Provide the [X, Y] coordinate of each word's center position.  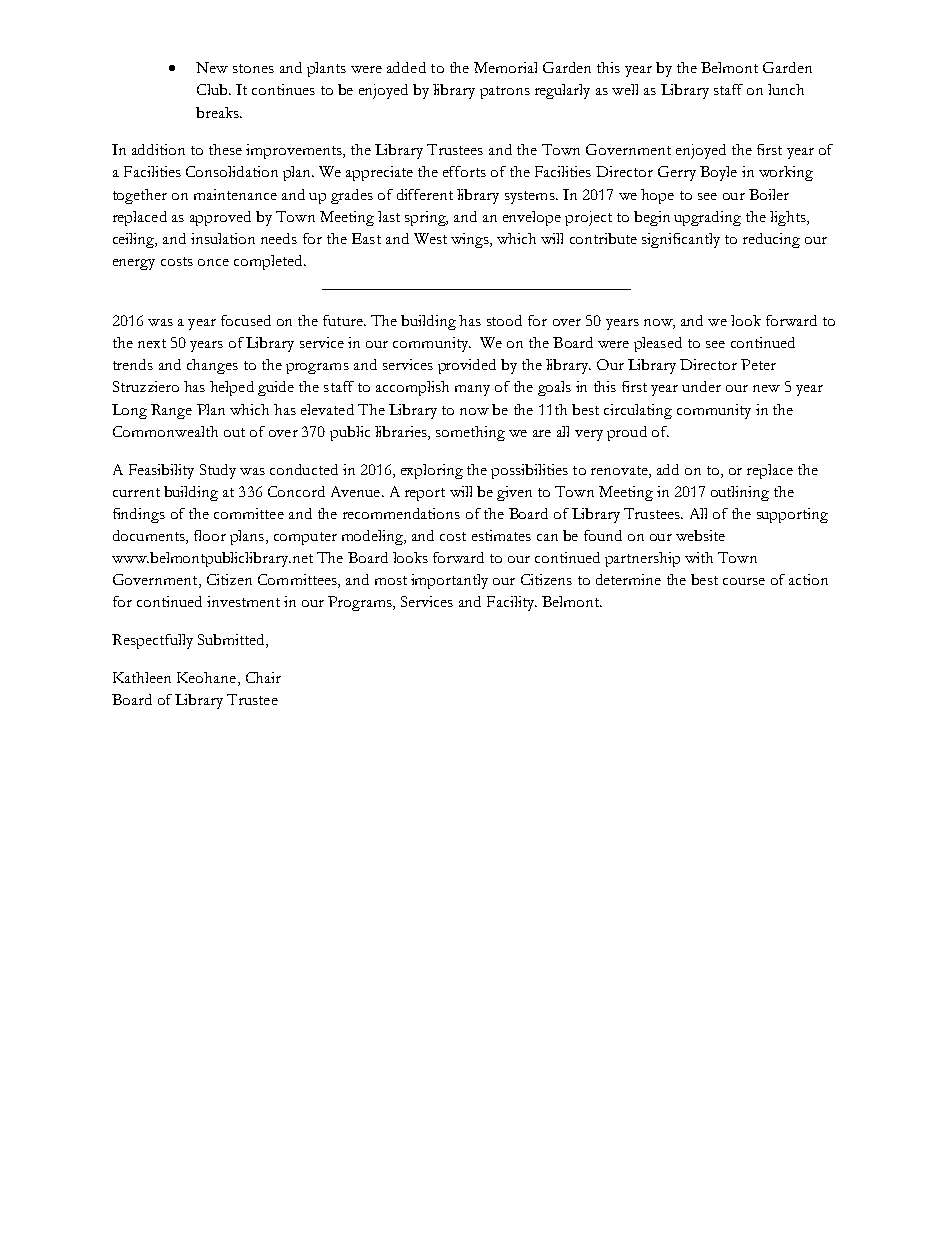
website [700, 535]
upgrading [707, 218]
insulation [223, 238]
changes [212, 366]
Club [213, 89]
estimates [501, 535]
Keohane [208, 679]
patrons [505, 92]
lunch [786, 89]
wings [471, 240]
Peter [758, 364]
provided [467, 366]
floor [210, 535]
